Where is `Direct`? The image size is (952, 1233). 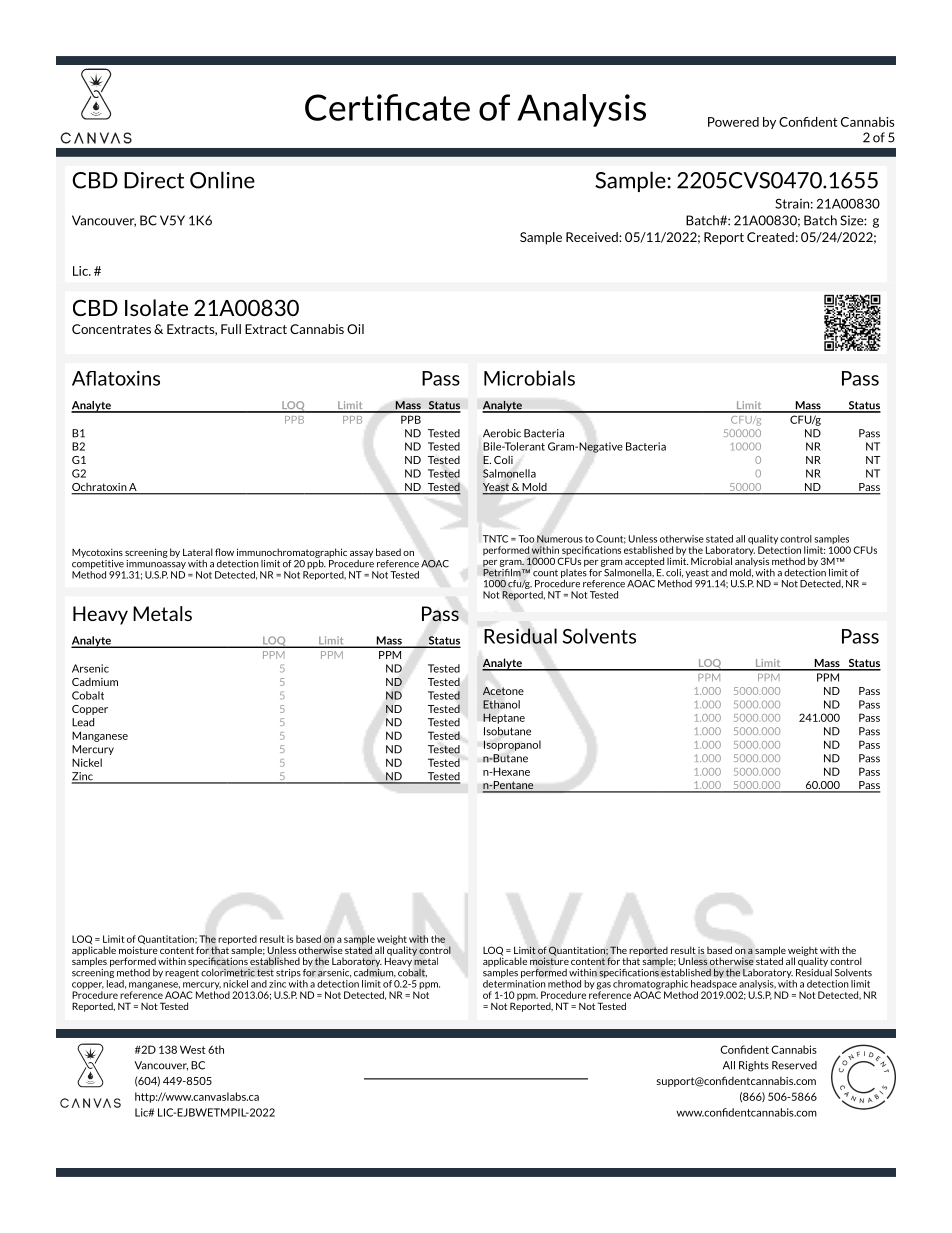 Direct is located at coordinates (154, 180).
